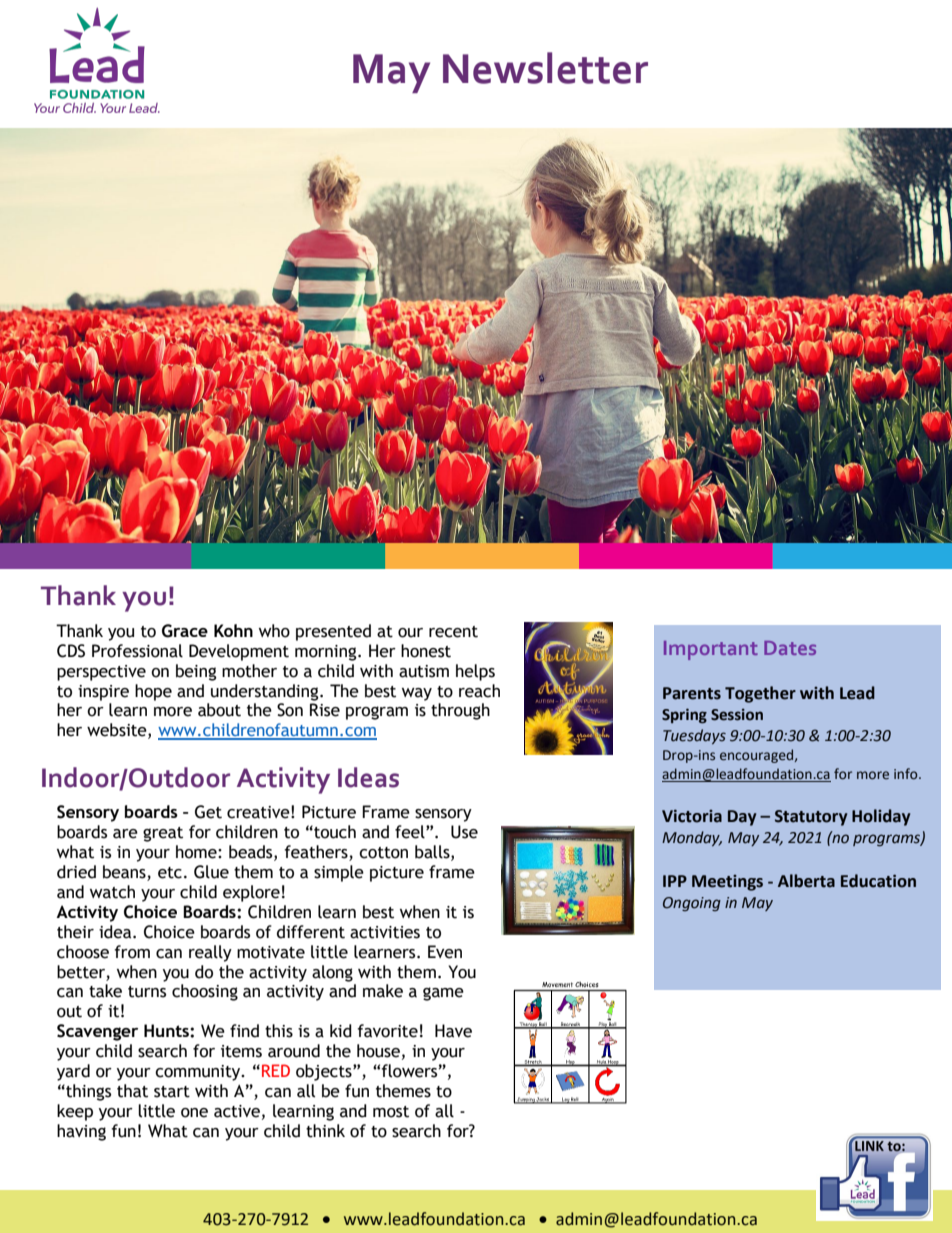 Image resolution: width=952 pixels, height=1233 pixels. Describe the element at coordinates (391, 1112) in the page. I see `most` at that location.
